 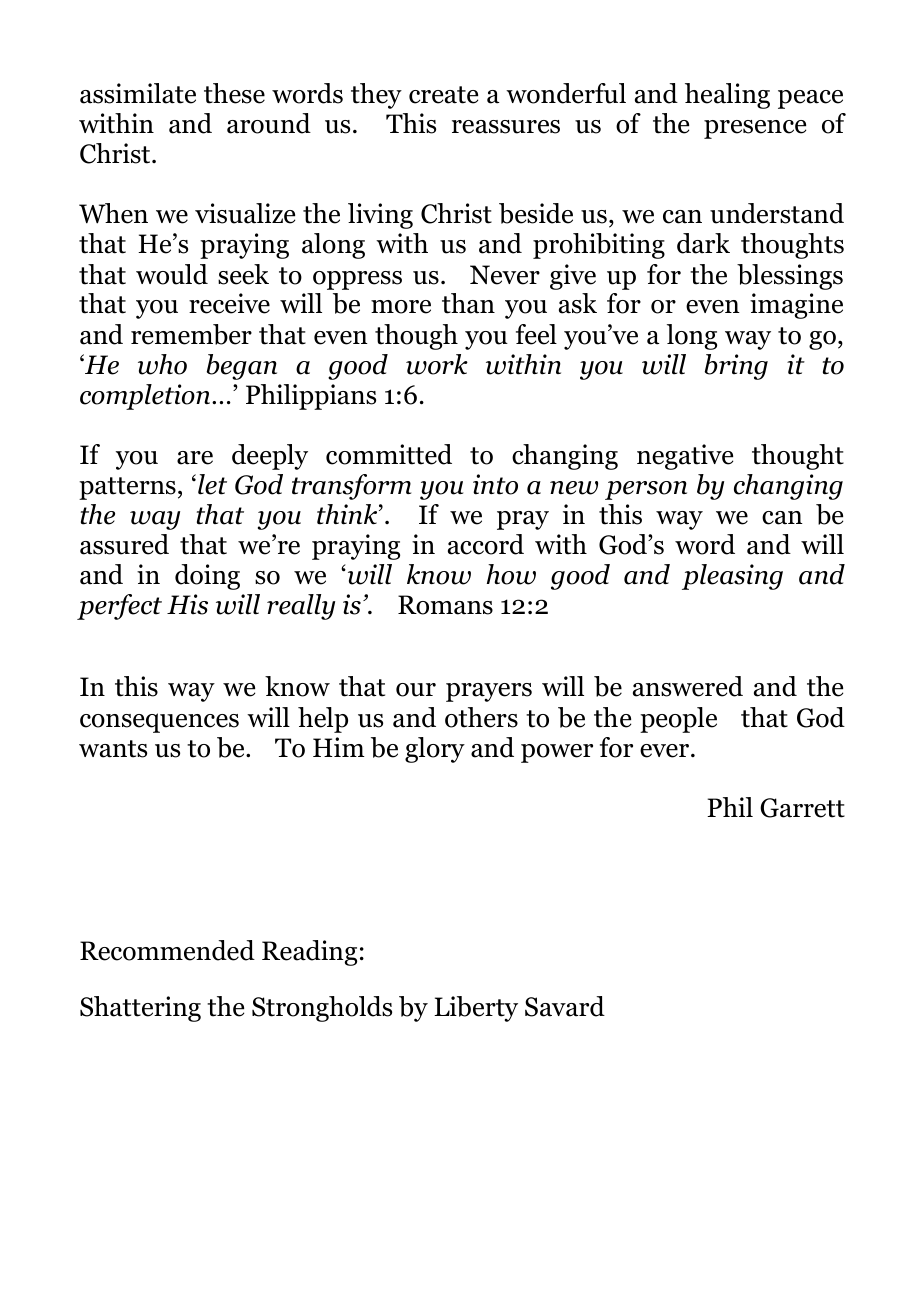 What do you see at coordinates (159, 723) in the screenshot?
I see `consequences` at bounding box center [159, 723].
